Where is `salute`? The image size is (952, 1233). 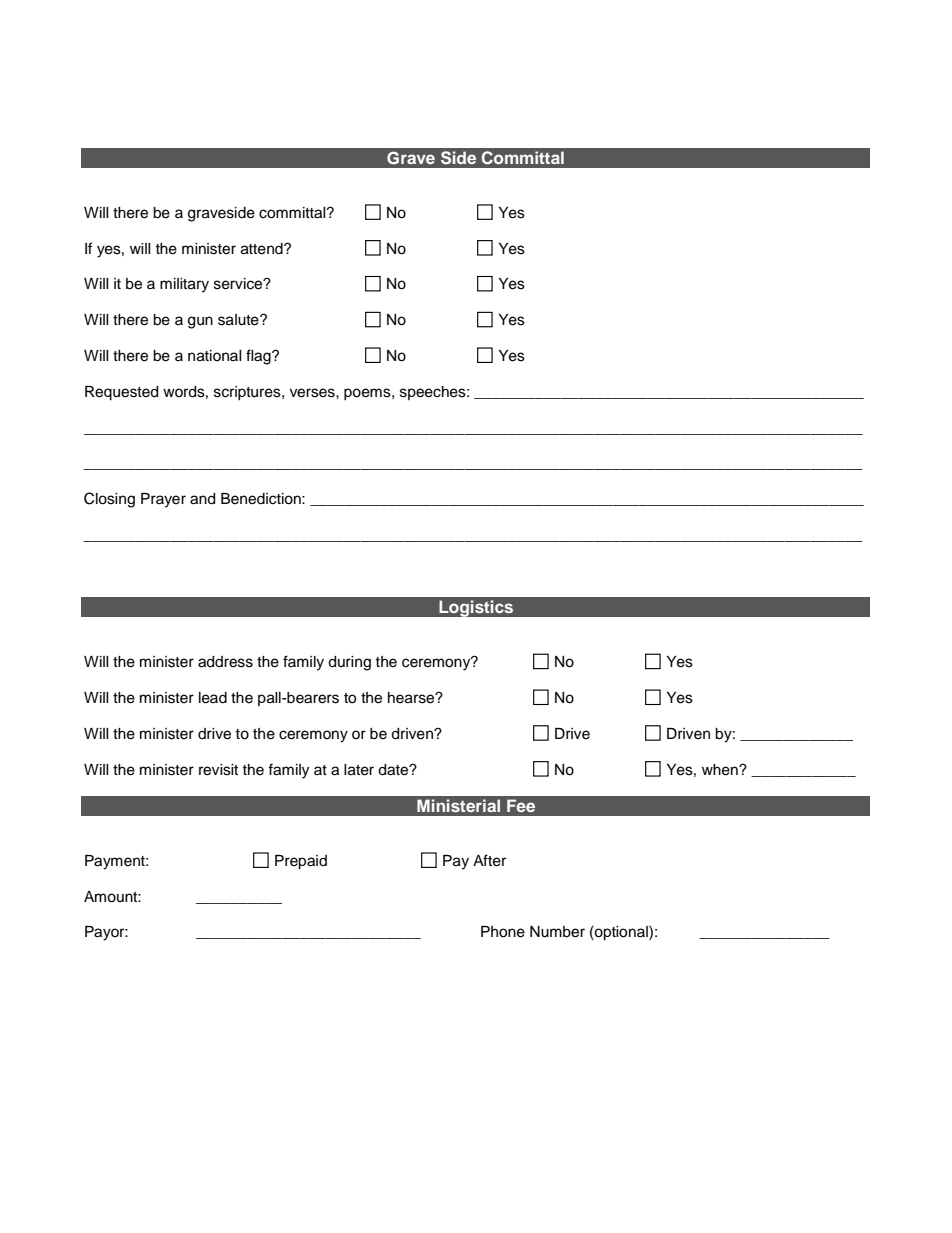 salute is located at coordinates (239, 320).
